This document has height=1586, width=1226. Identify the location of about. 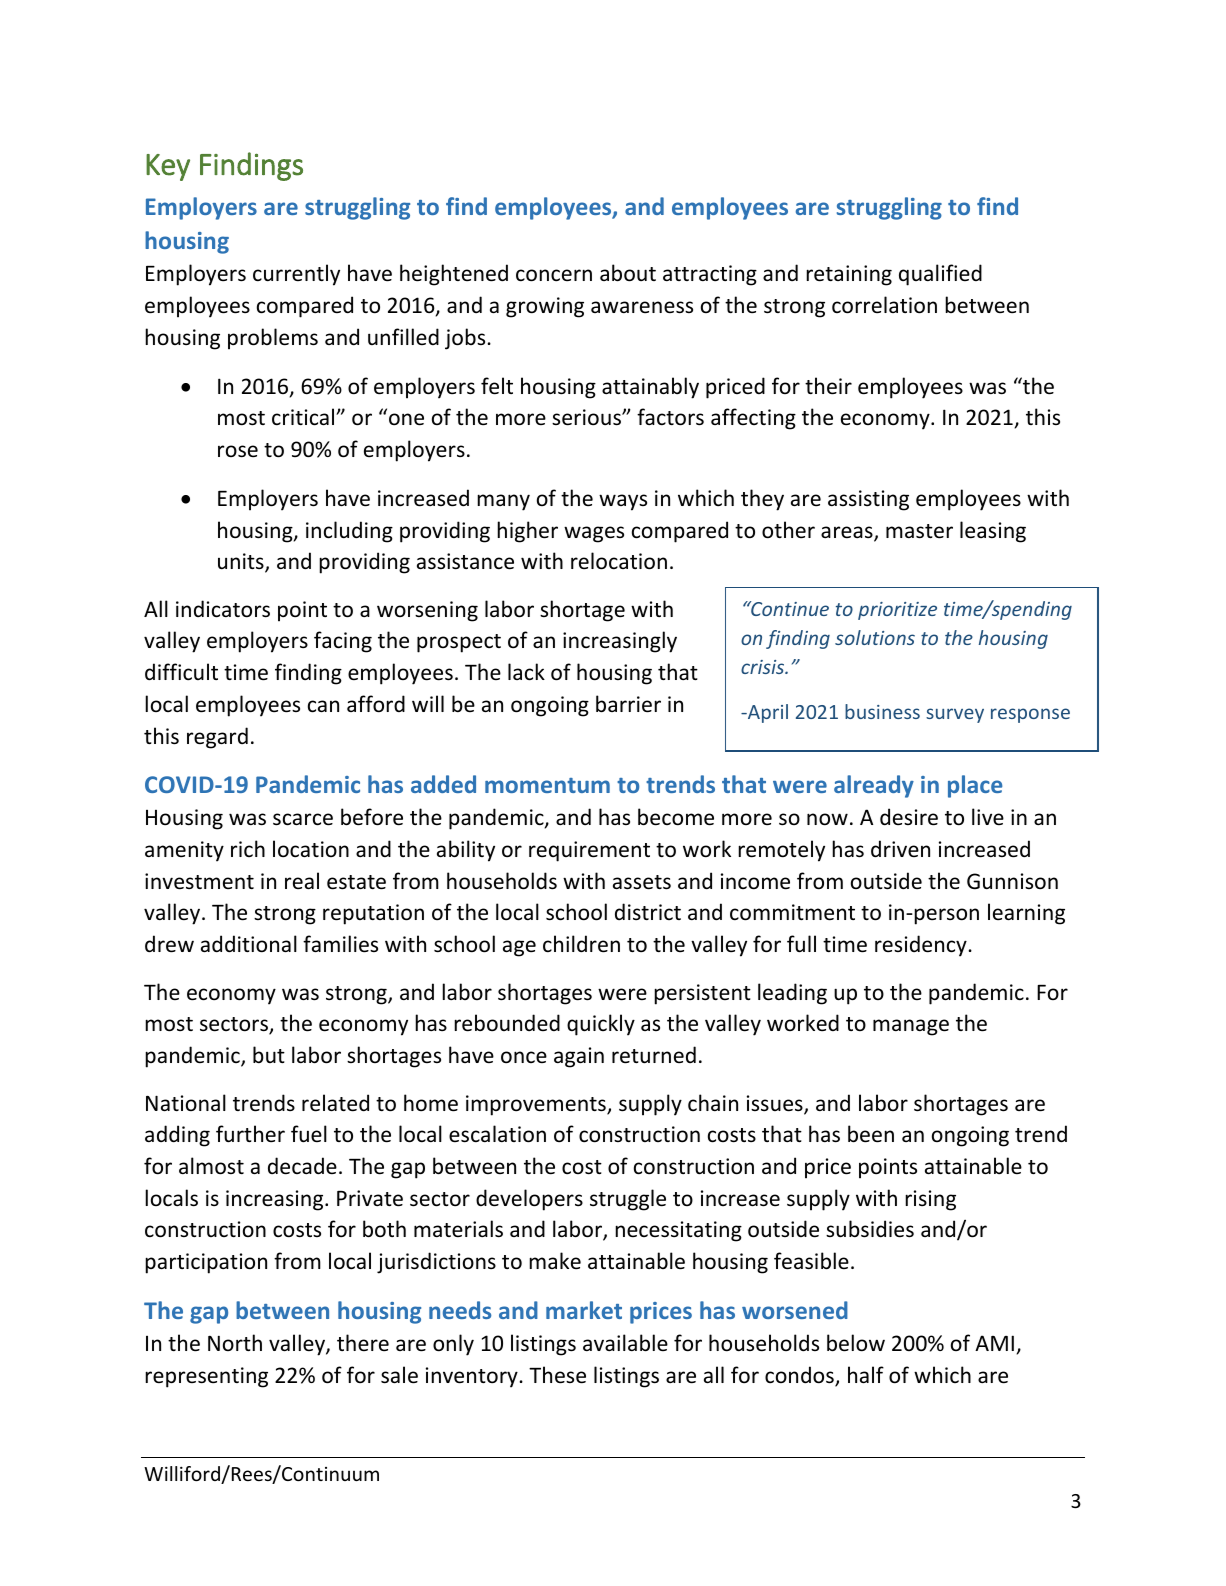
(628, 273).
